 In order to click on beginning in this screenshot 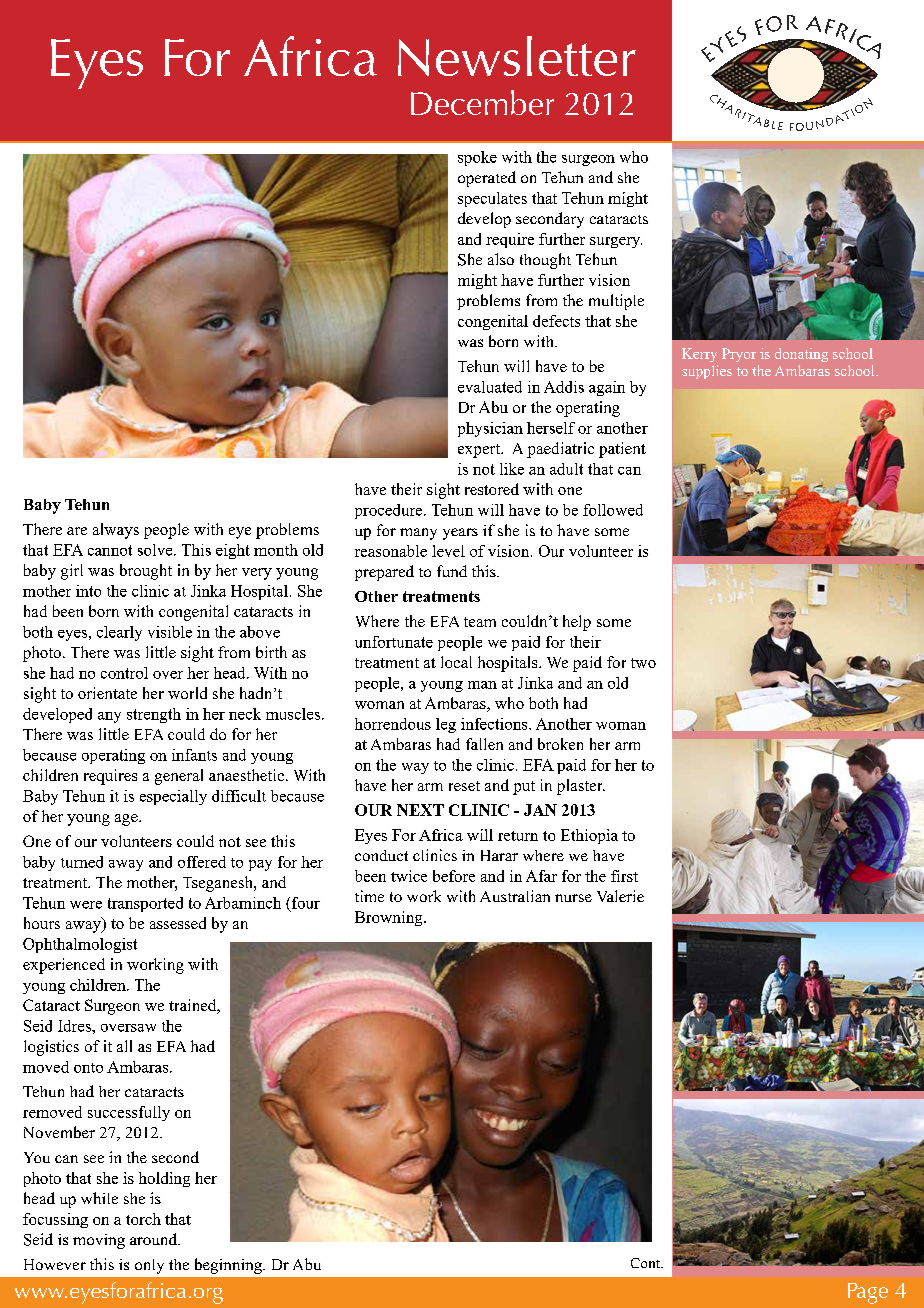, I will do `click(229, 1266)`.
